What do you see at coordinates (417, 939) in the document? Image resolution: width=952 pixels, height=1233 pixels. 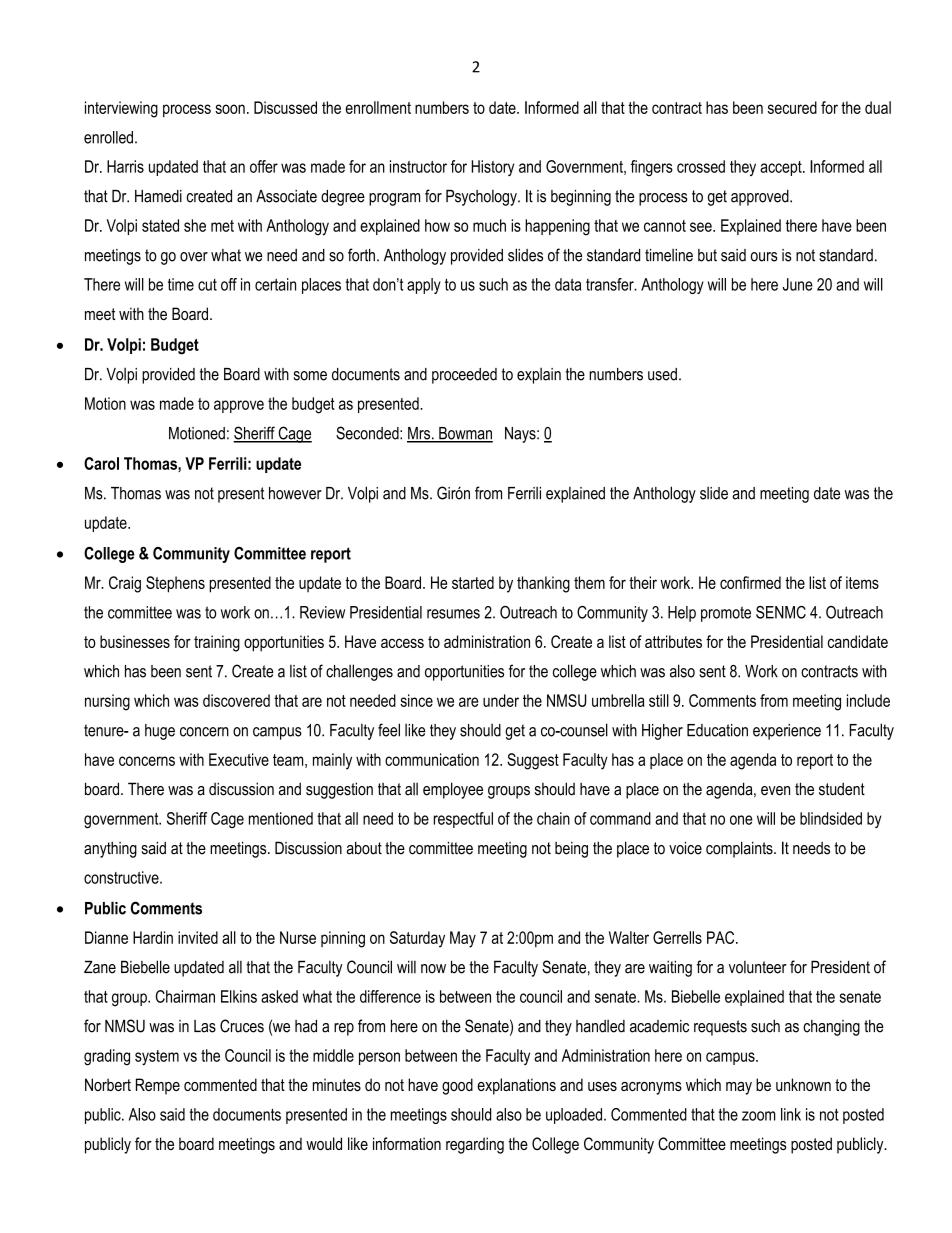 I see `Saturday` at bounding box center [417, 939].
